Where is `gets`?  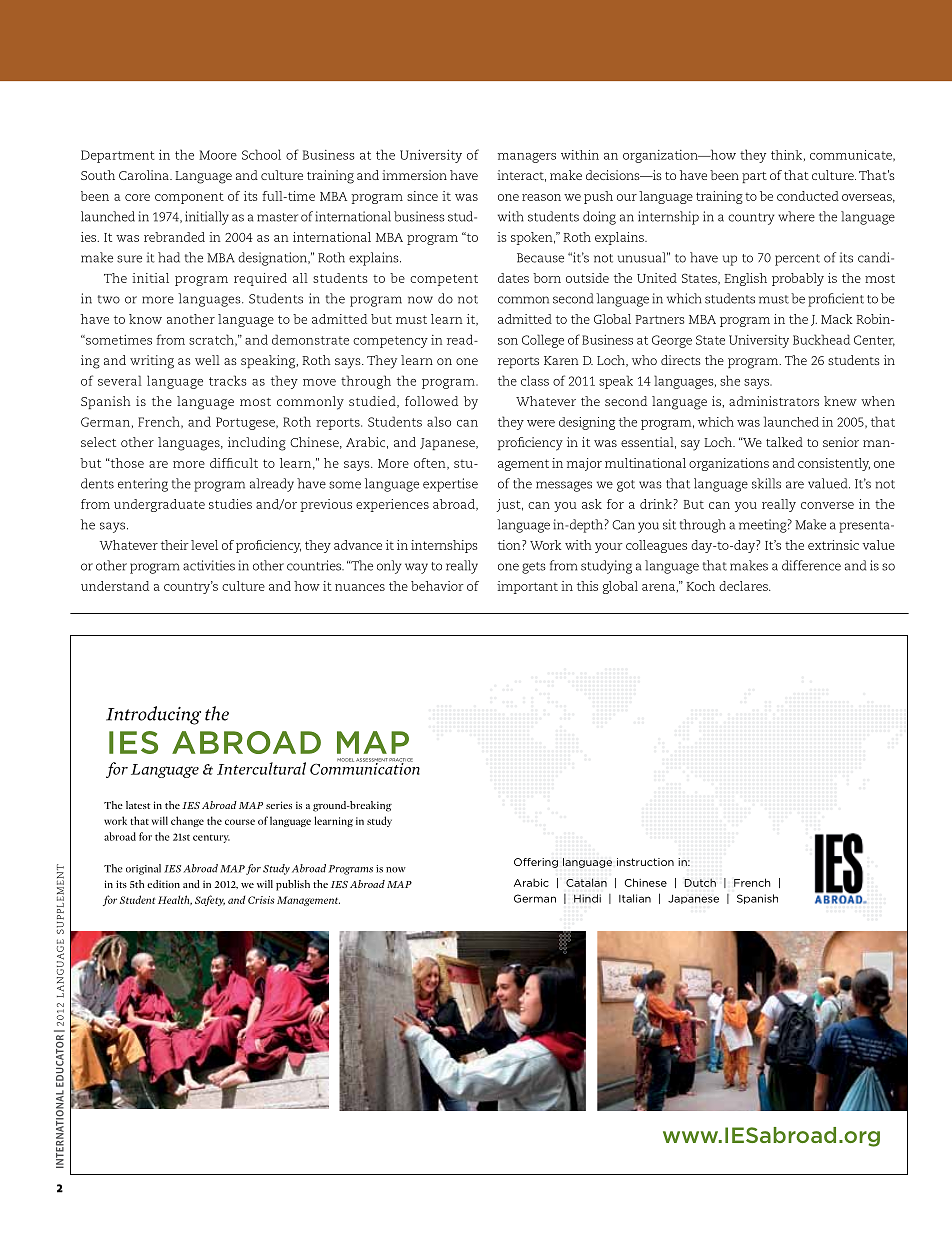
gets is located at coordinates (534, 568).
